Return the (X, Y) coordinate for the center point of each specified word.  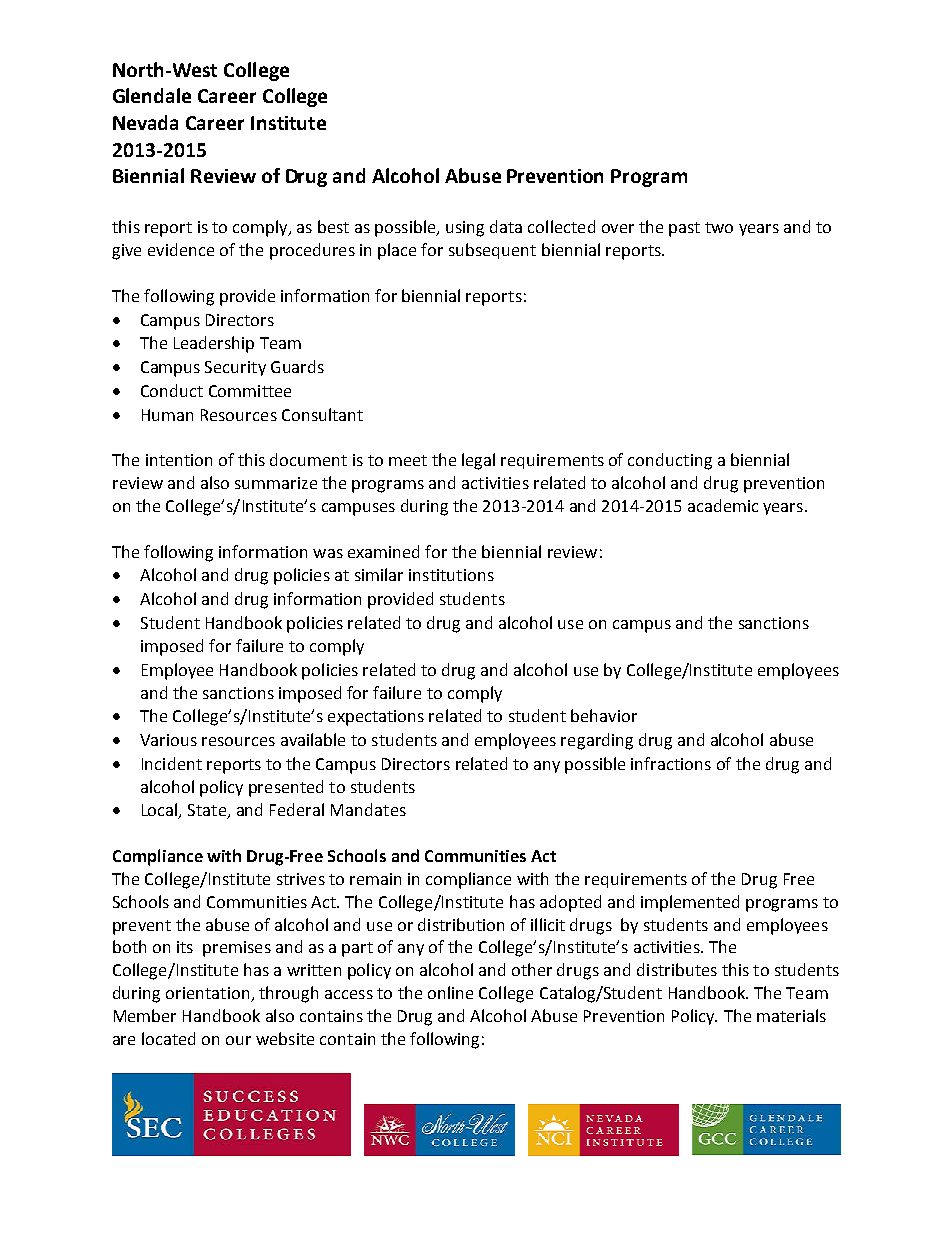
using (465, 229)
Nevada (145, 122)
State (208, 811)
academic (723, 505)
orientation (209, 994)
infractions (671, 763)
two (719, 227)
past (684, 229)
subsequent (492, 251)
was (328, 553)
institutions (451, 575)
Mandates (368, 809)
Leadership (214, 344)
